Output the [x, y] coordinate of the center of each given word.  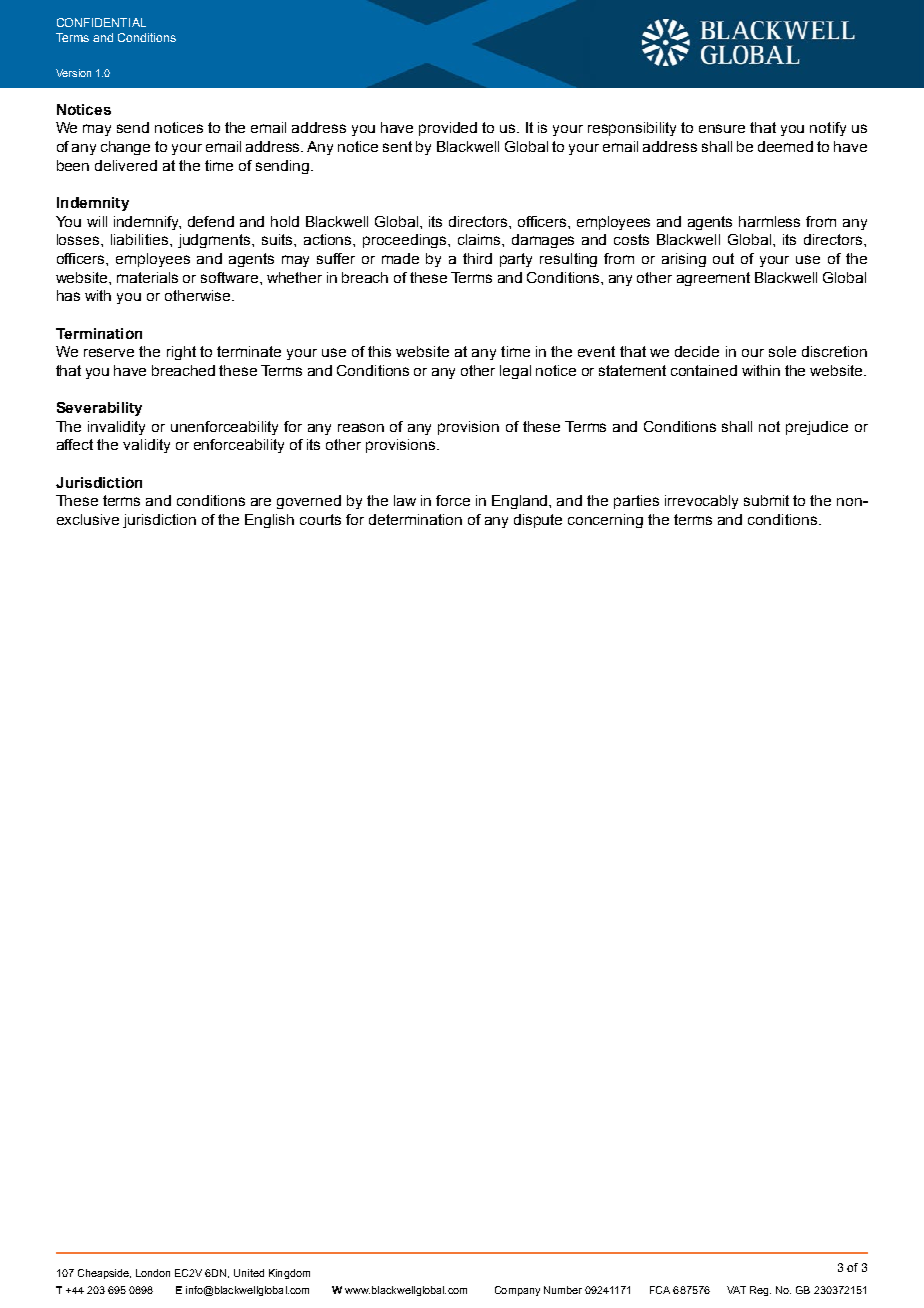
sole [782, 351]
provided [448, 129]
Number [563, 1290]
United [249, 1273]
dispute [538, 521]
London [153, 1273]
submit [766, 500]
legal [515, 372]
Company [517, 1291]
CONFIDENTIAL [101, 22]
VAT [736, 1290]
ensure [722, 128]
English [269, 521]
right [181, 353]
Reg [760, 1291]
